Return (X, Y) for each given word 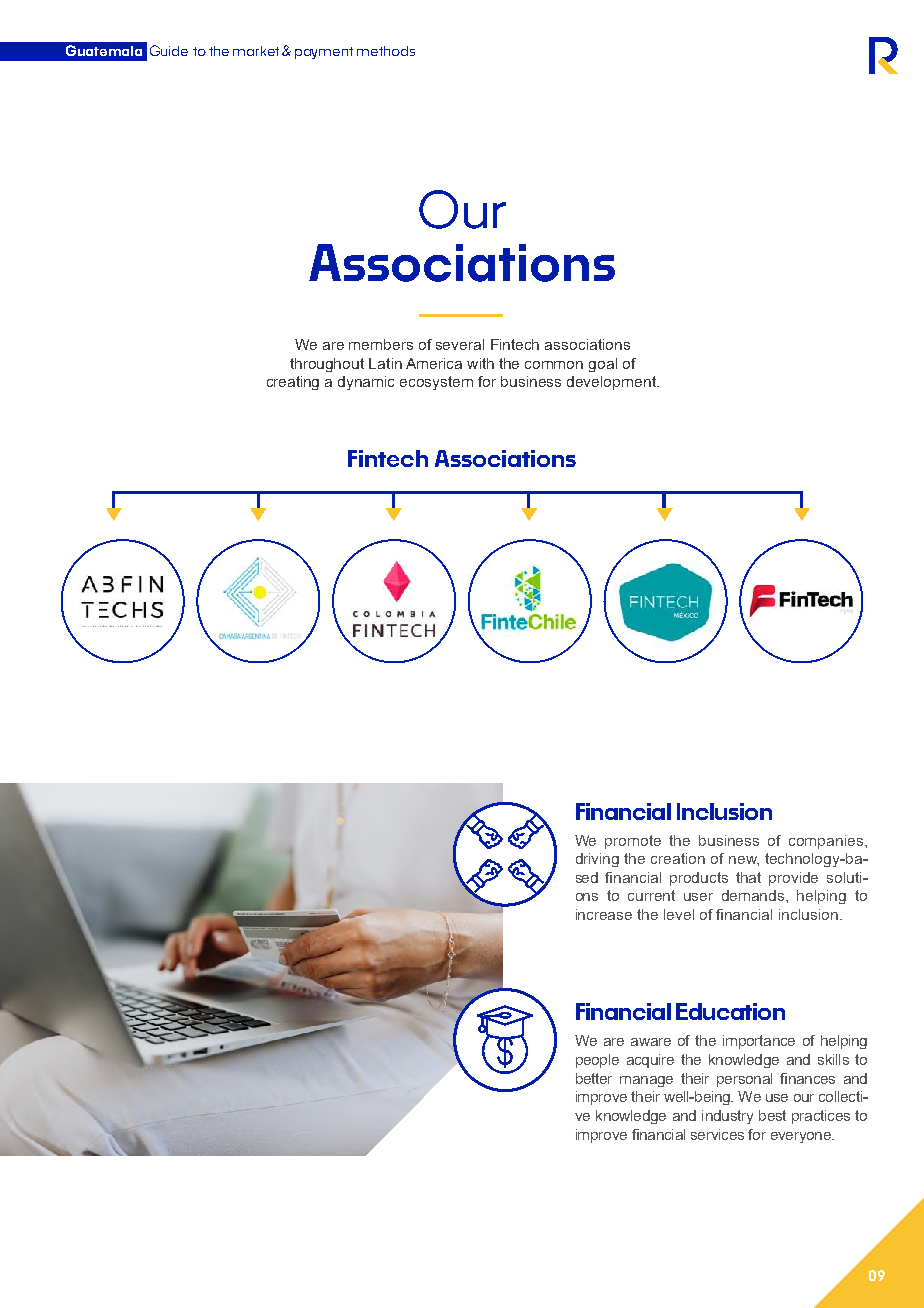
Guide (169, 50)
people (597, 1061)
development (612, 383)
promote (633, 842)
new (744, 861)
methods (386, 51)
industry (727, 1117)
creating (293, 383)
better (594, 1078)
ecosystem (436, 383)
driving (597, 860)
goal (603, 365)
